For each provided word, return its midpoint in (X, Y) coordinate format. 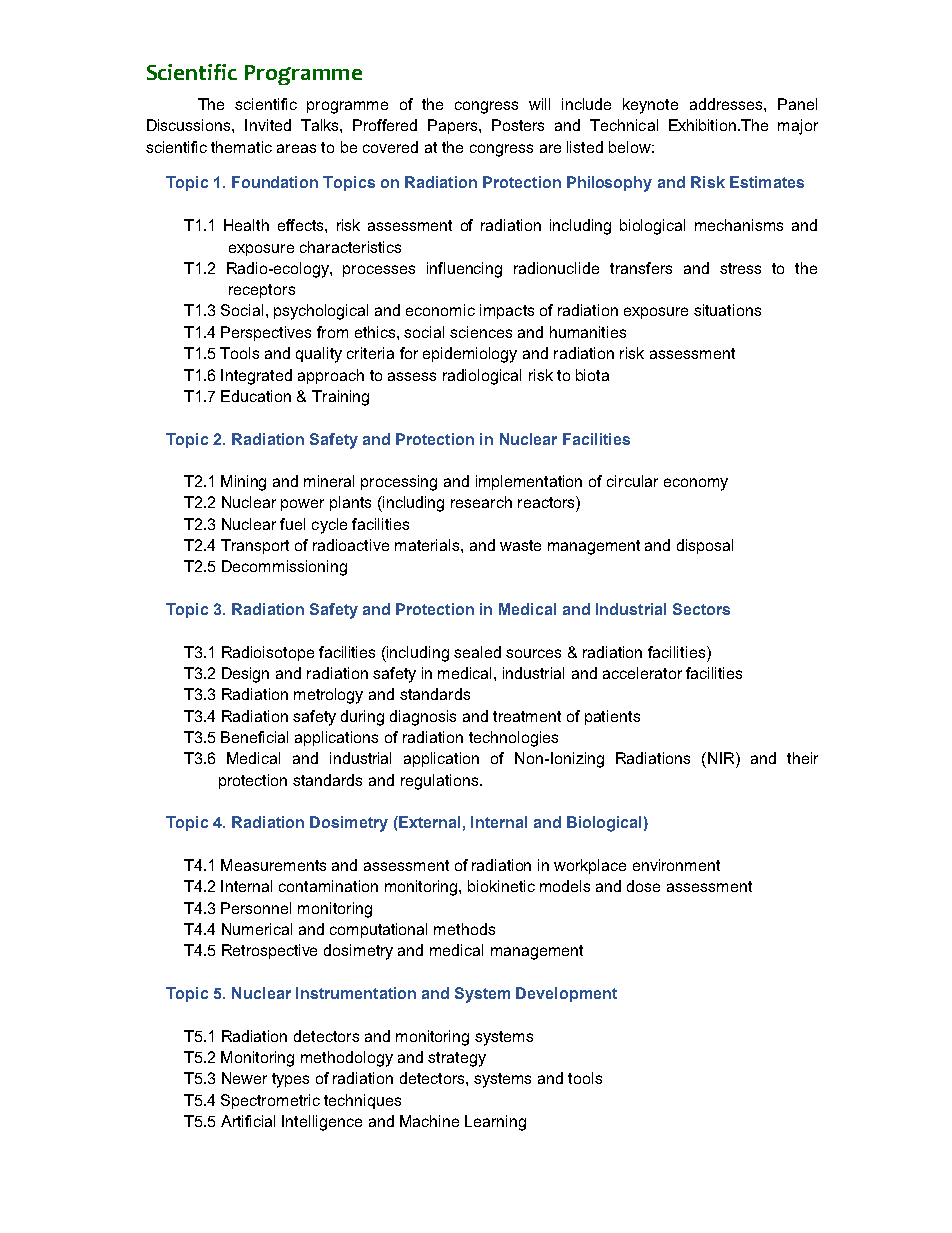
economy (696, 484)
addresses (727, 104)
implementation (529, 482)
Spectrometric (270, 1101)
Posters (518, 125)
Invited (268, 125)
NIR (722, 758)
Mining (243, 483)
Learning (495, 1123)
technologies (513, 739)
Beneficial (254, 737)
